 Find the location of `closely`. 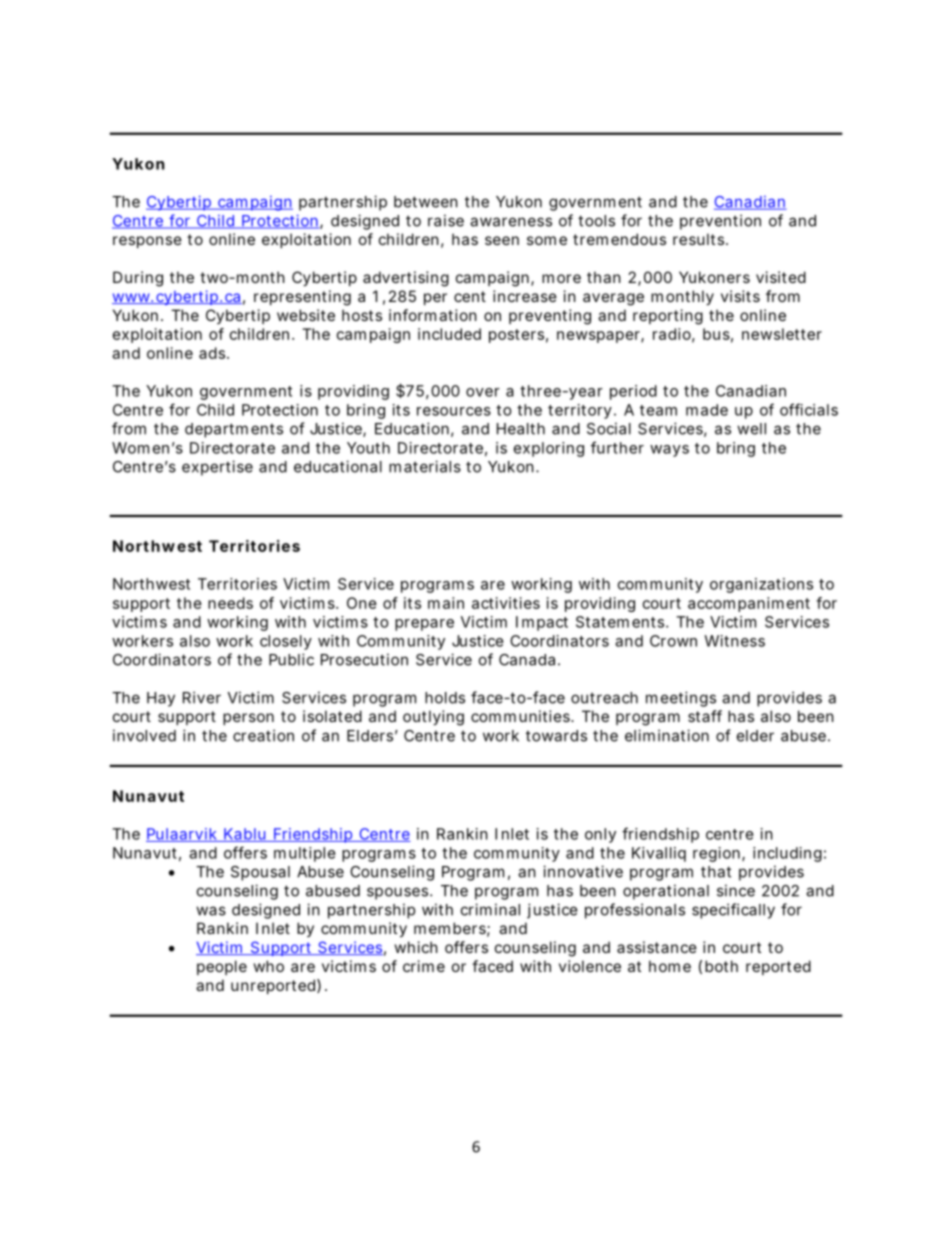

closely is located at coordinates (286, 642).
